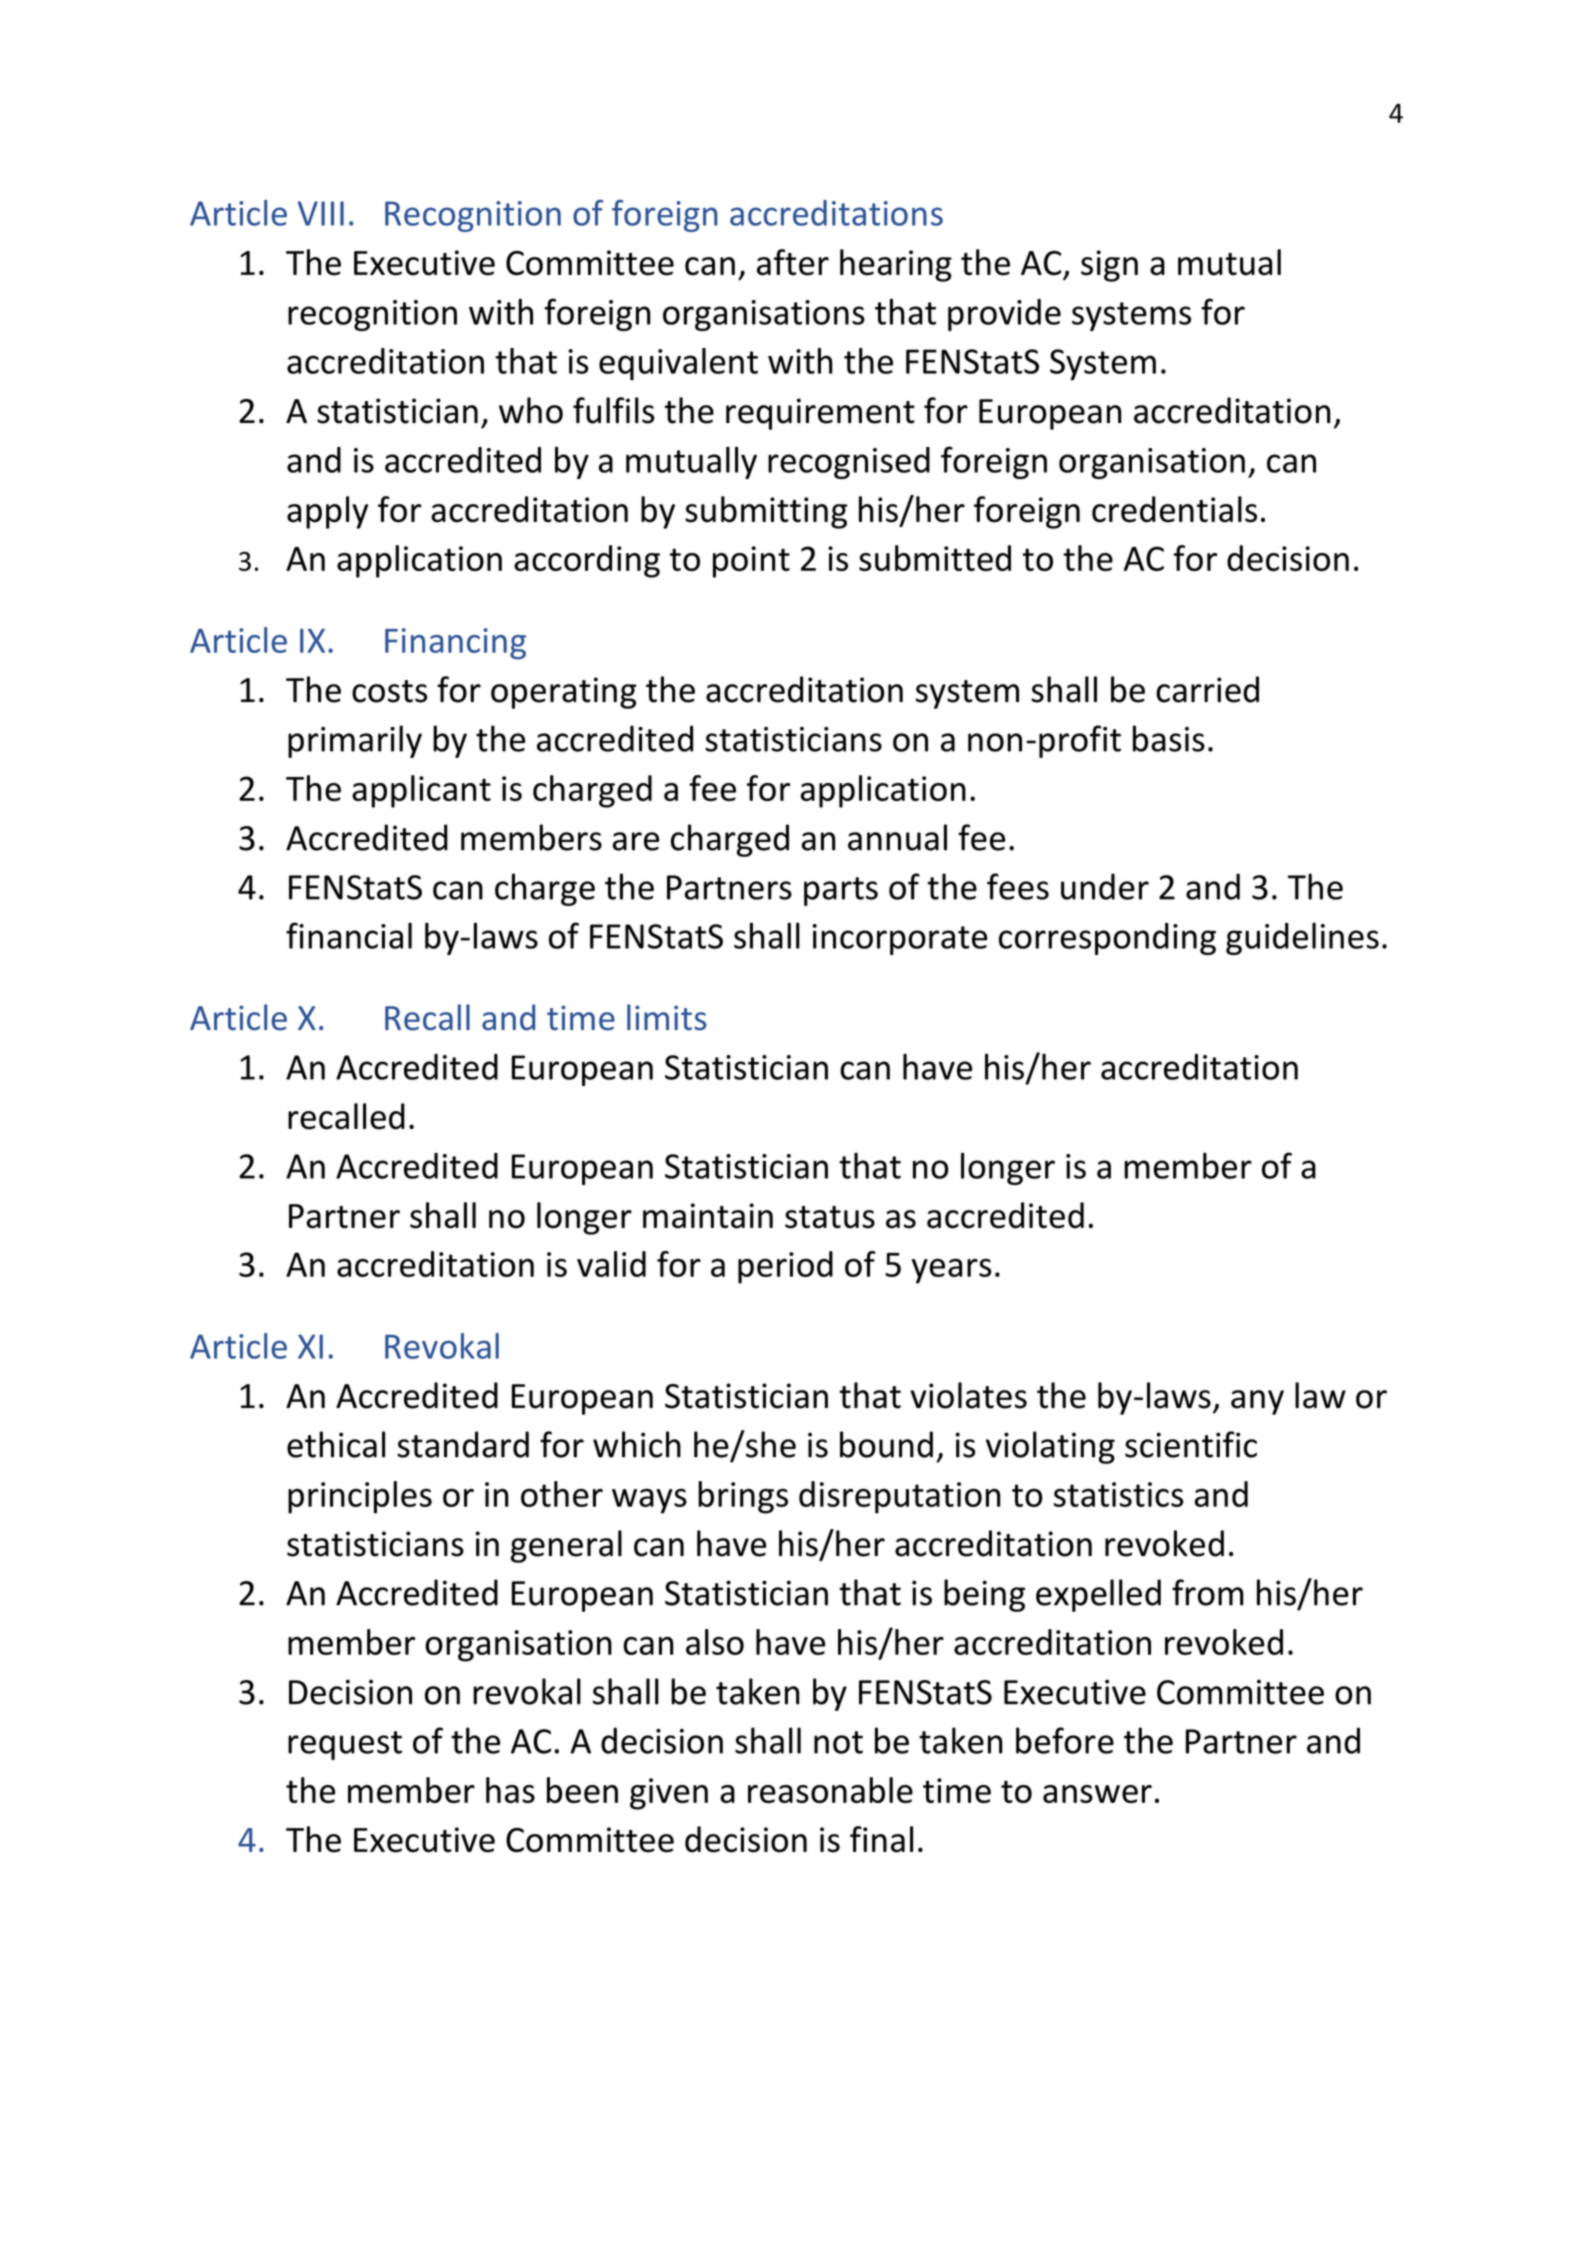 This document has height=2253, width=1593. What do you see at coordinates (785, 1267) in the document?
I see `period` at bounding box center [785, 1267].
